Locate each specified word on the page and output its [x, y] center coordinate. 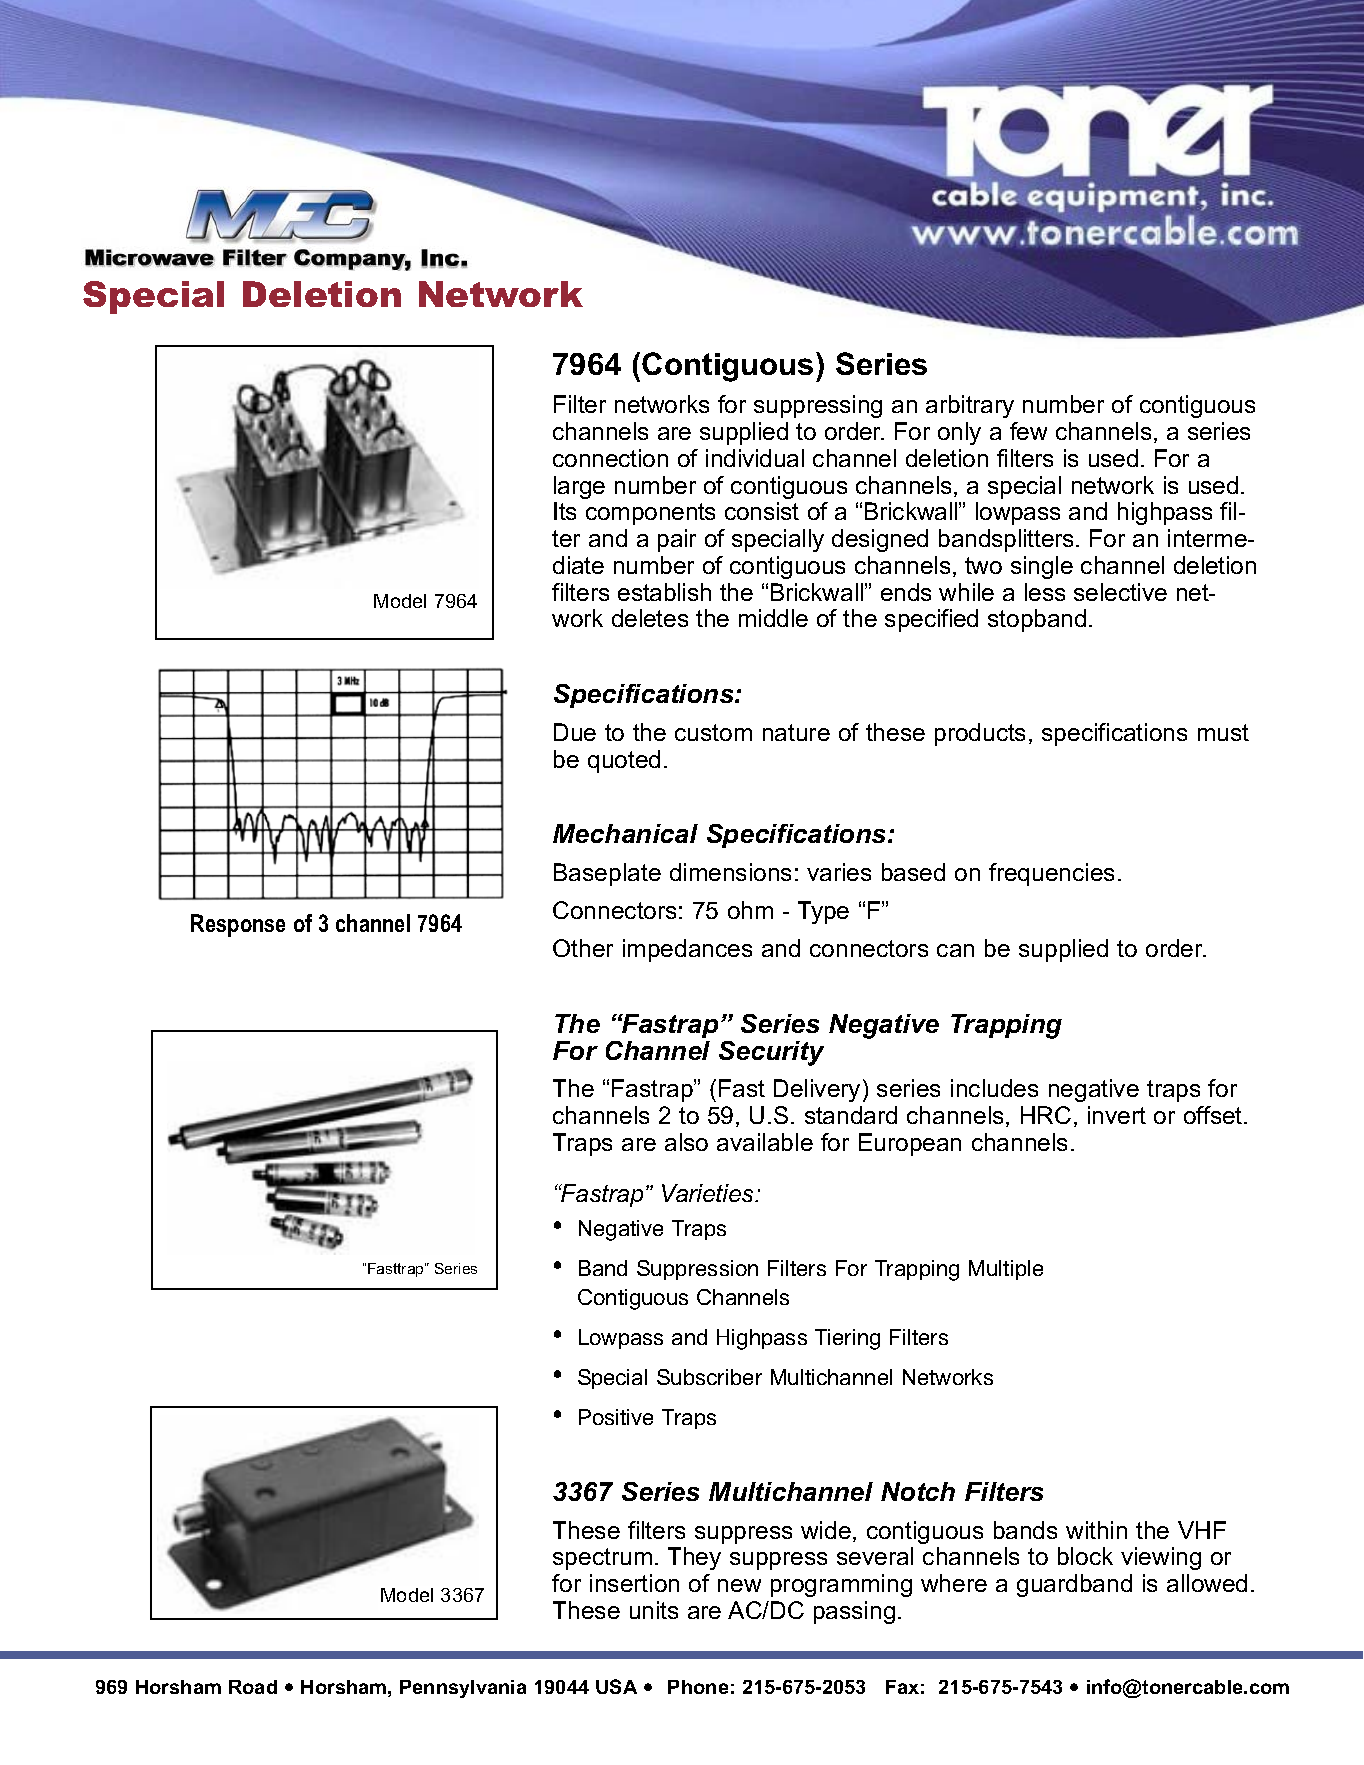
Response [238, 925]
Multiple [1006, 1270]
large [579, 487]
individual [755, 458]
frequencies [1051, 874]
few [1028, 431]
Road [253, 1687]
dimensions [730, 872]
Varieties [709, 1193]
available [765, 1142]
